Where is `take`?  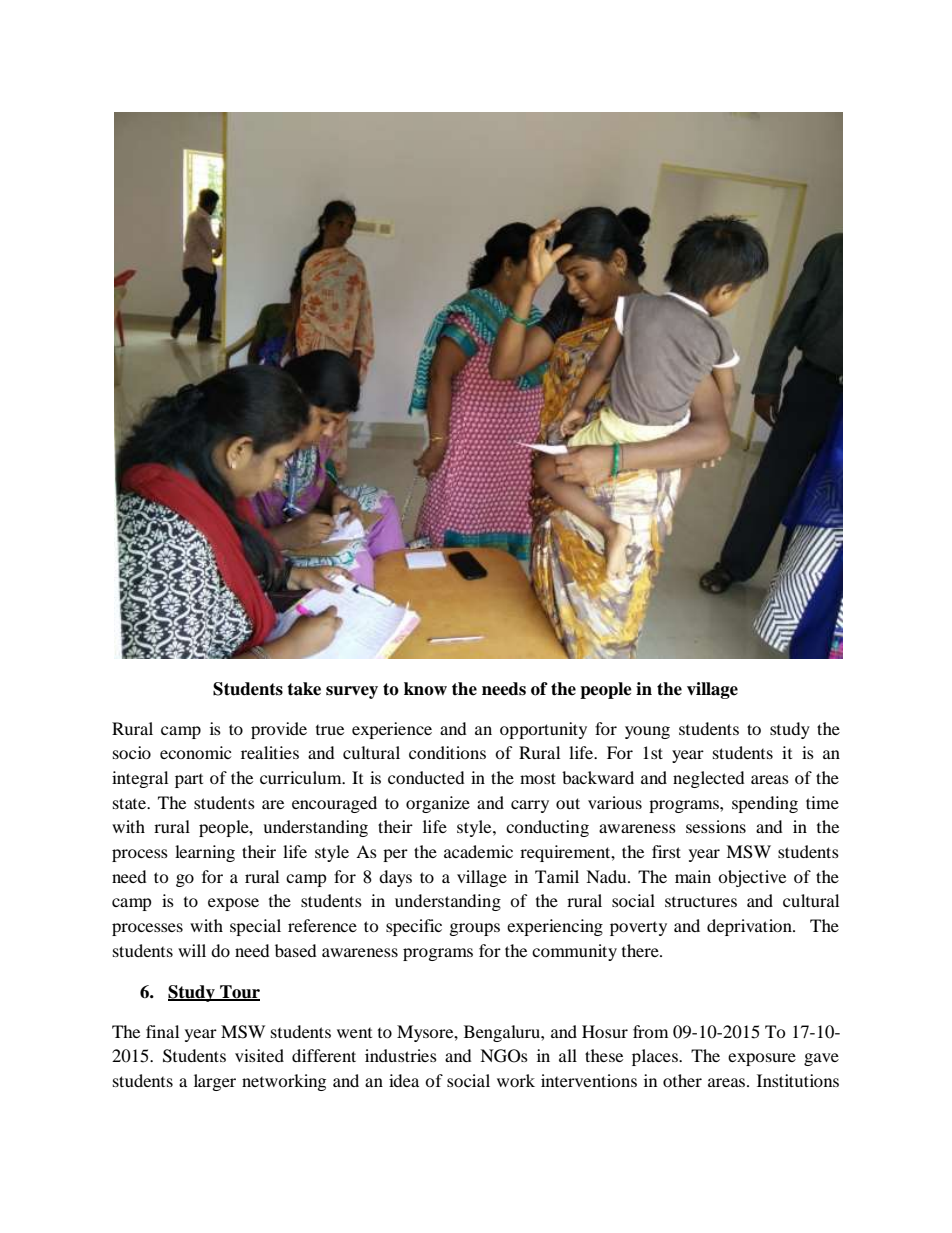 take is located at coordinates (304, 689).
